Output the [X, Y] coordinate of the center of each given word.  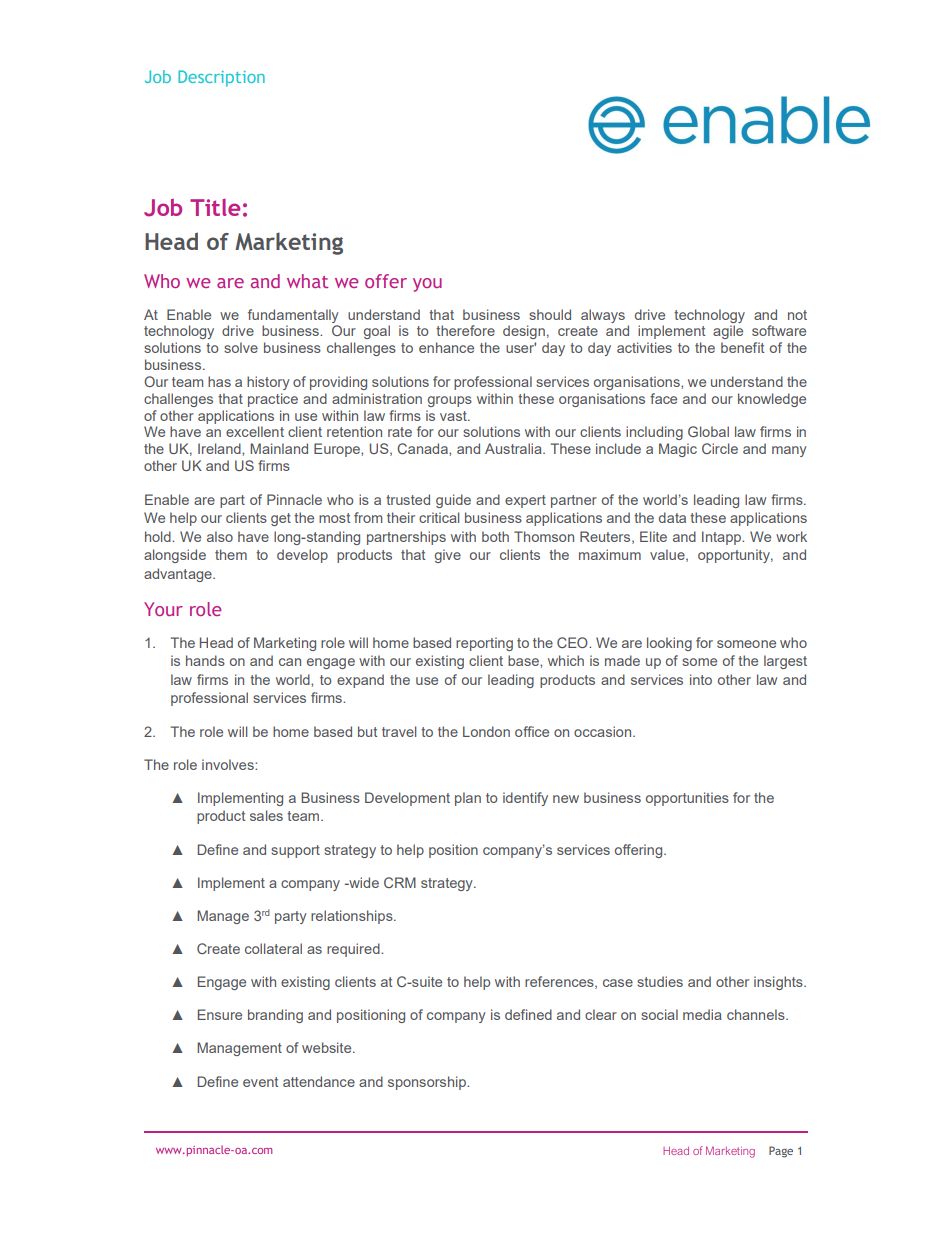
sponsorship [428, 1083]
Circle [720, 448]
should [550, 314]
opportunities [687, 799]
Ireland [220, 448]
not [797, 315]
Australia [514, 448]
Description [221, 78]
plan [468, 799]
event [260, 1082]
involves [229, 764]
